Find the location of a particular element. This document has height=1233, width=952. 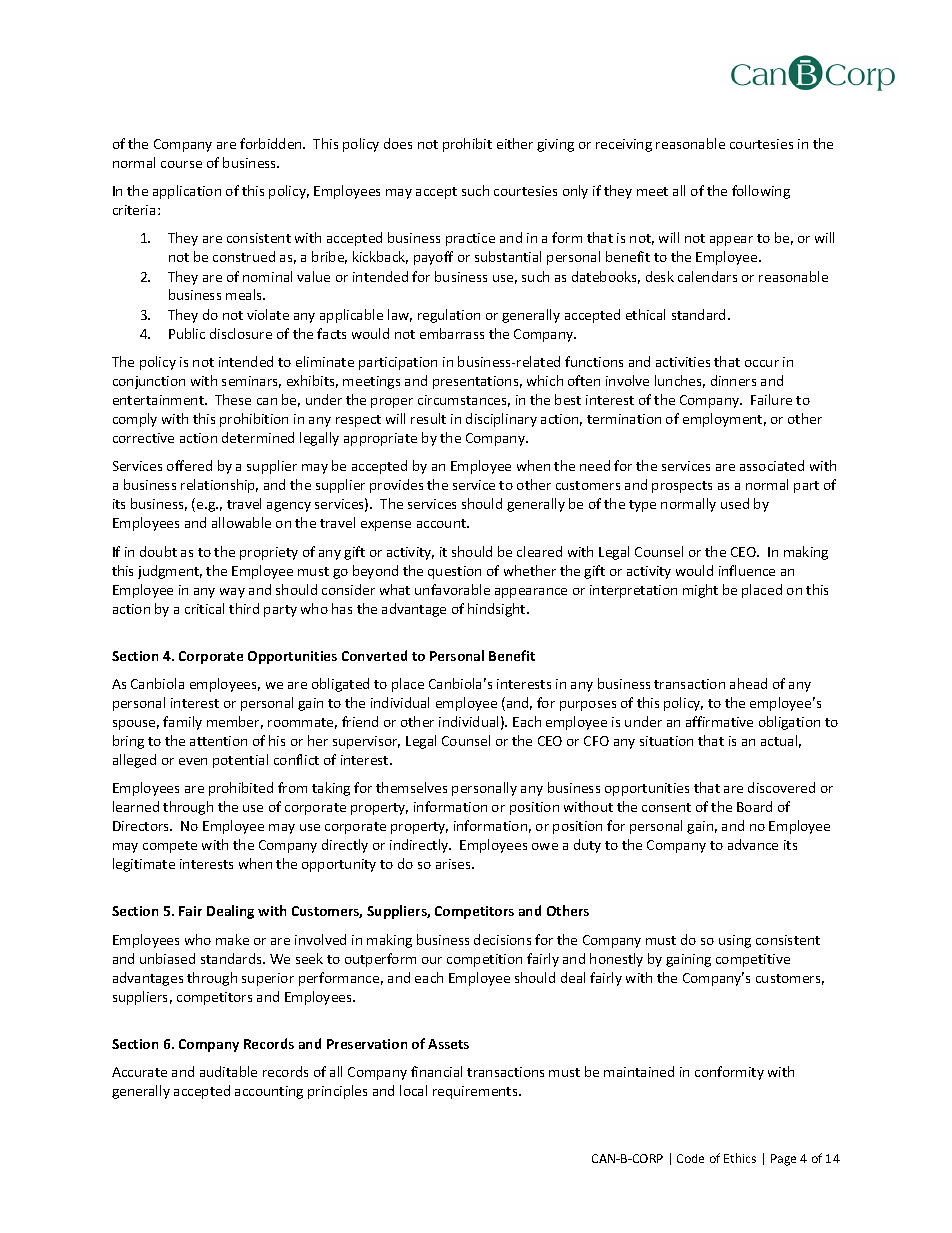

either is located at coordinates (515, 143).
